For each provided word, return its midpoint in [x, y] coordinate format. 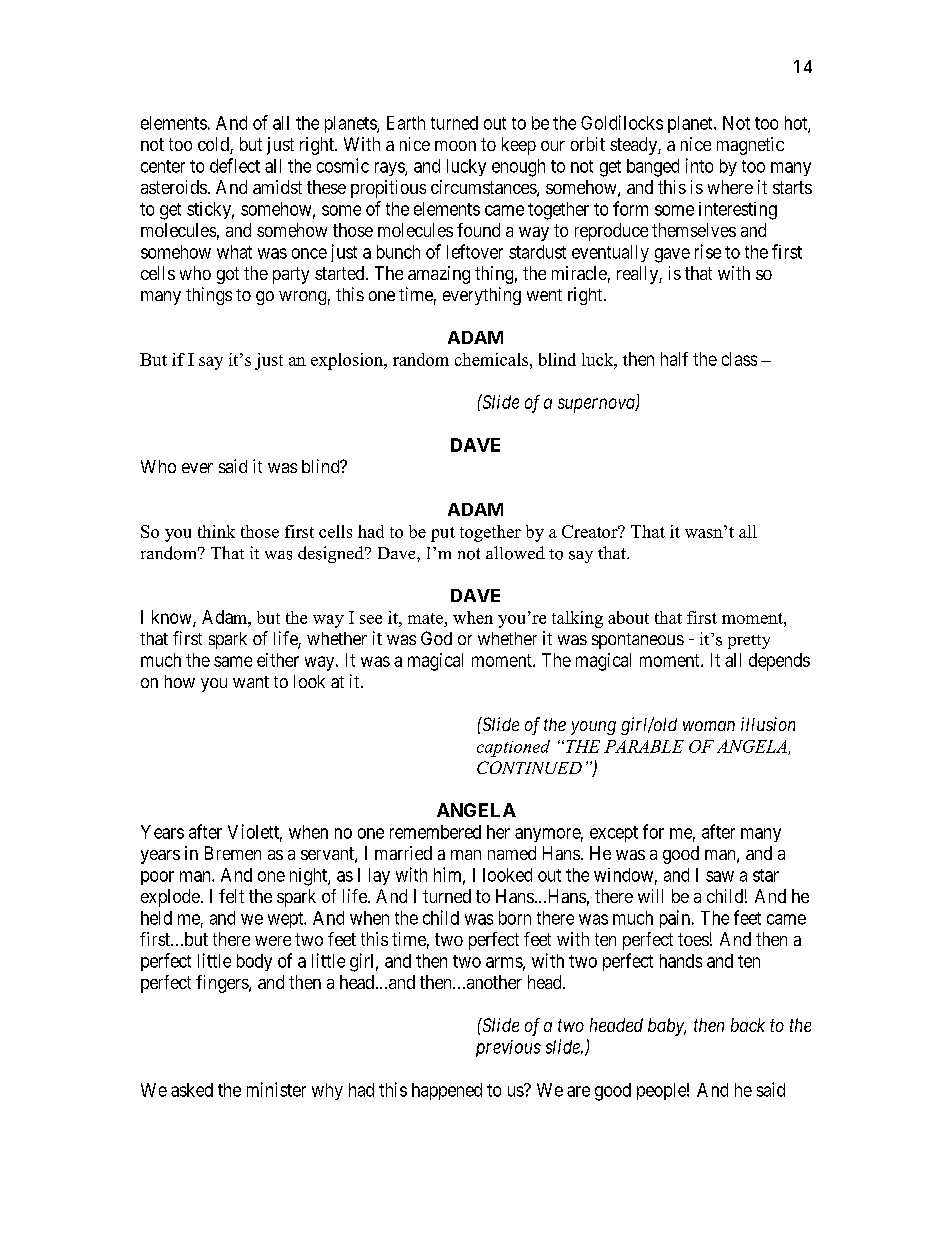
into [699, 165]
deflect [235, 165]
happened [447, 1091]
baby [667, 1027]
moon [455, 146]
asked [192, 1090]
